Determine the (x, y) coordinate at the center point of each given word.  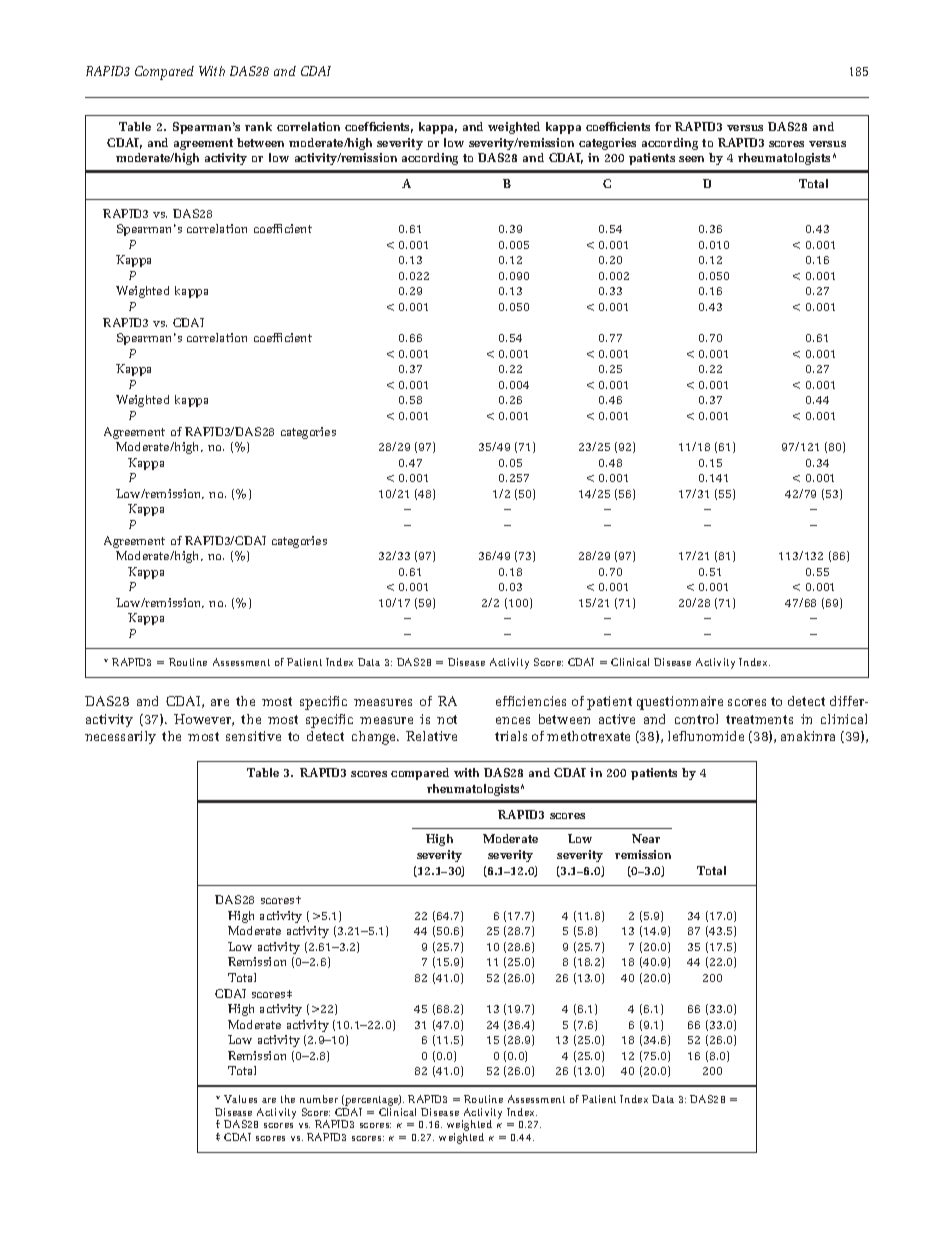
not (447, 719)
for (663, 126)
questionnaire (680, 703)
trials (511, 736)
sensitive (253, 736)
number (319, 1099)
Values (240, 1099)
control (696, 719)
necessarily (120, 737)
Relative (431, 736)
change (375, 738)
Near (646, 838)
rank (258, 126)
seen (691, 159)
